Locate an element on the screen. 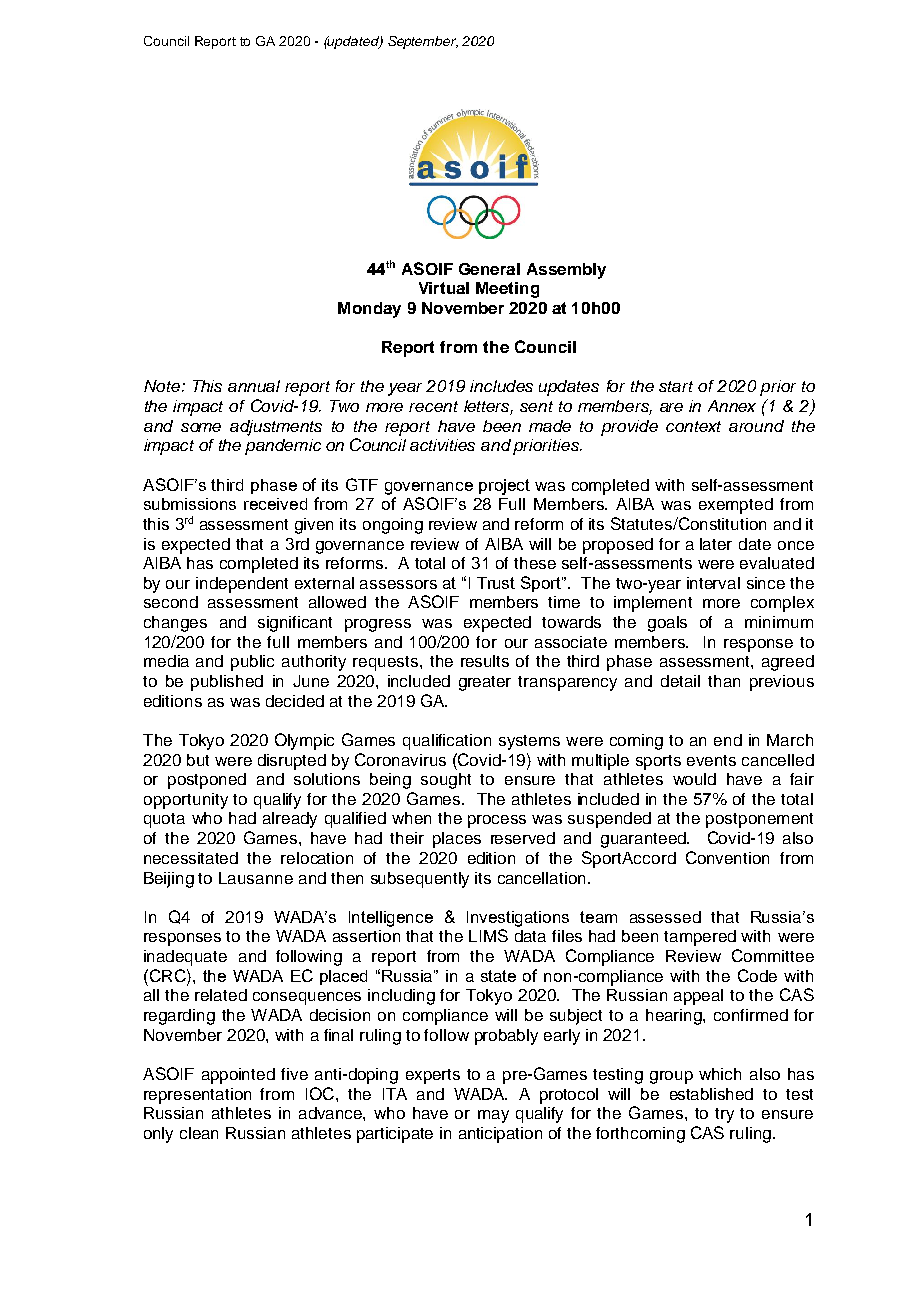 This screenshot has height=1307, width=924. qualification is located at coordinates (447, 742).
